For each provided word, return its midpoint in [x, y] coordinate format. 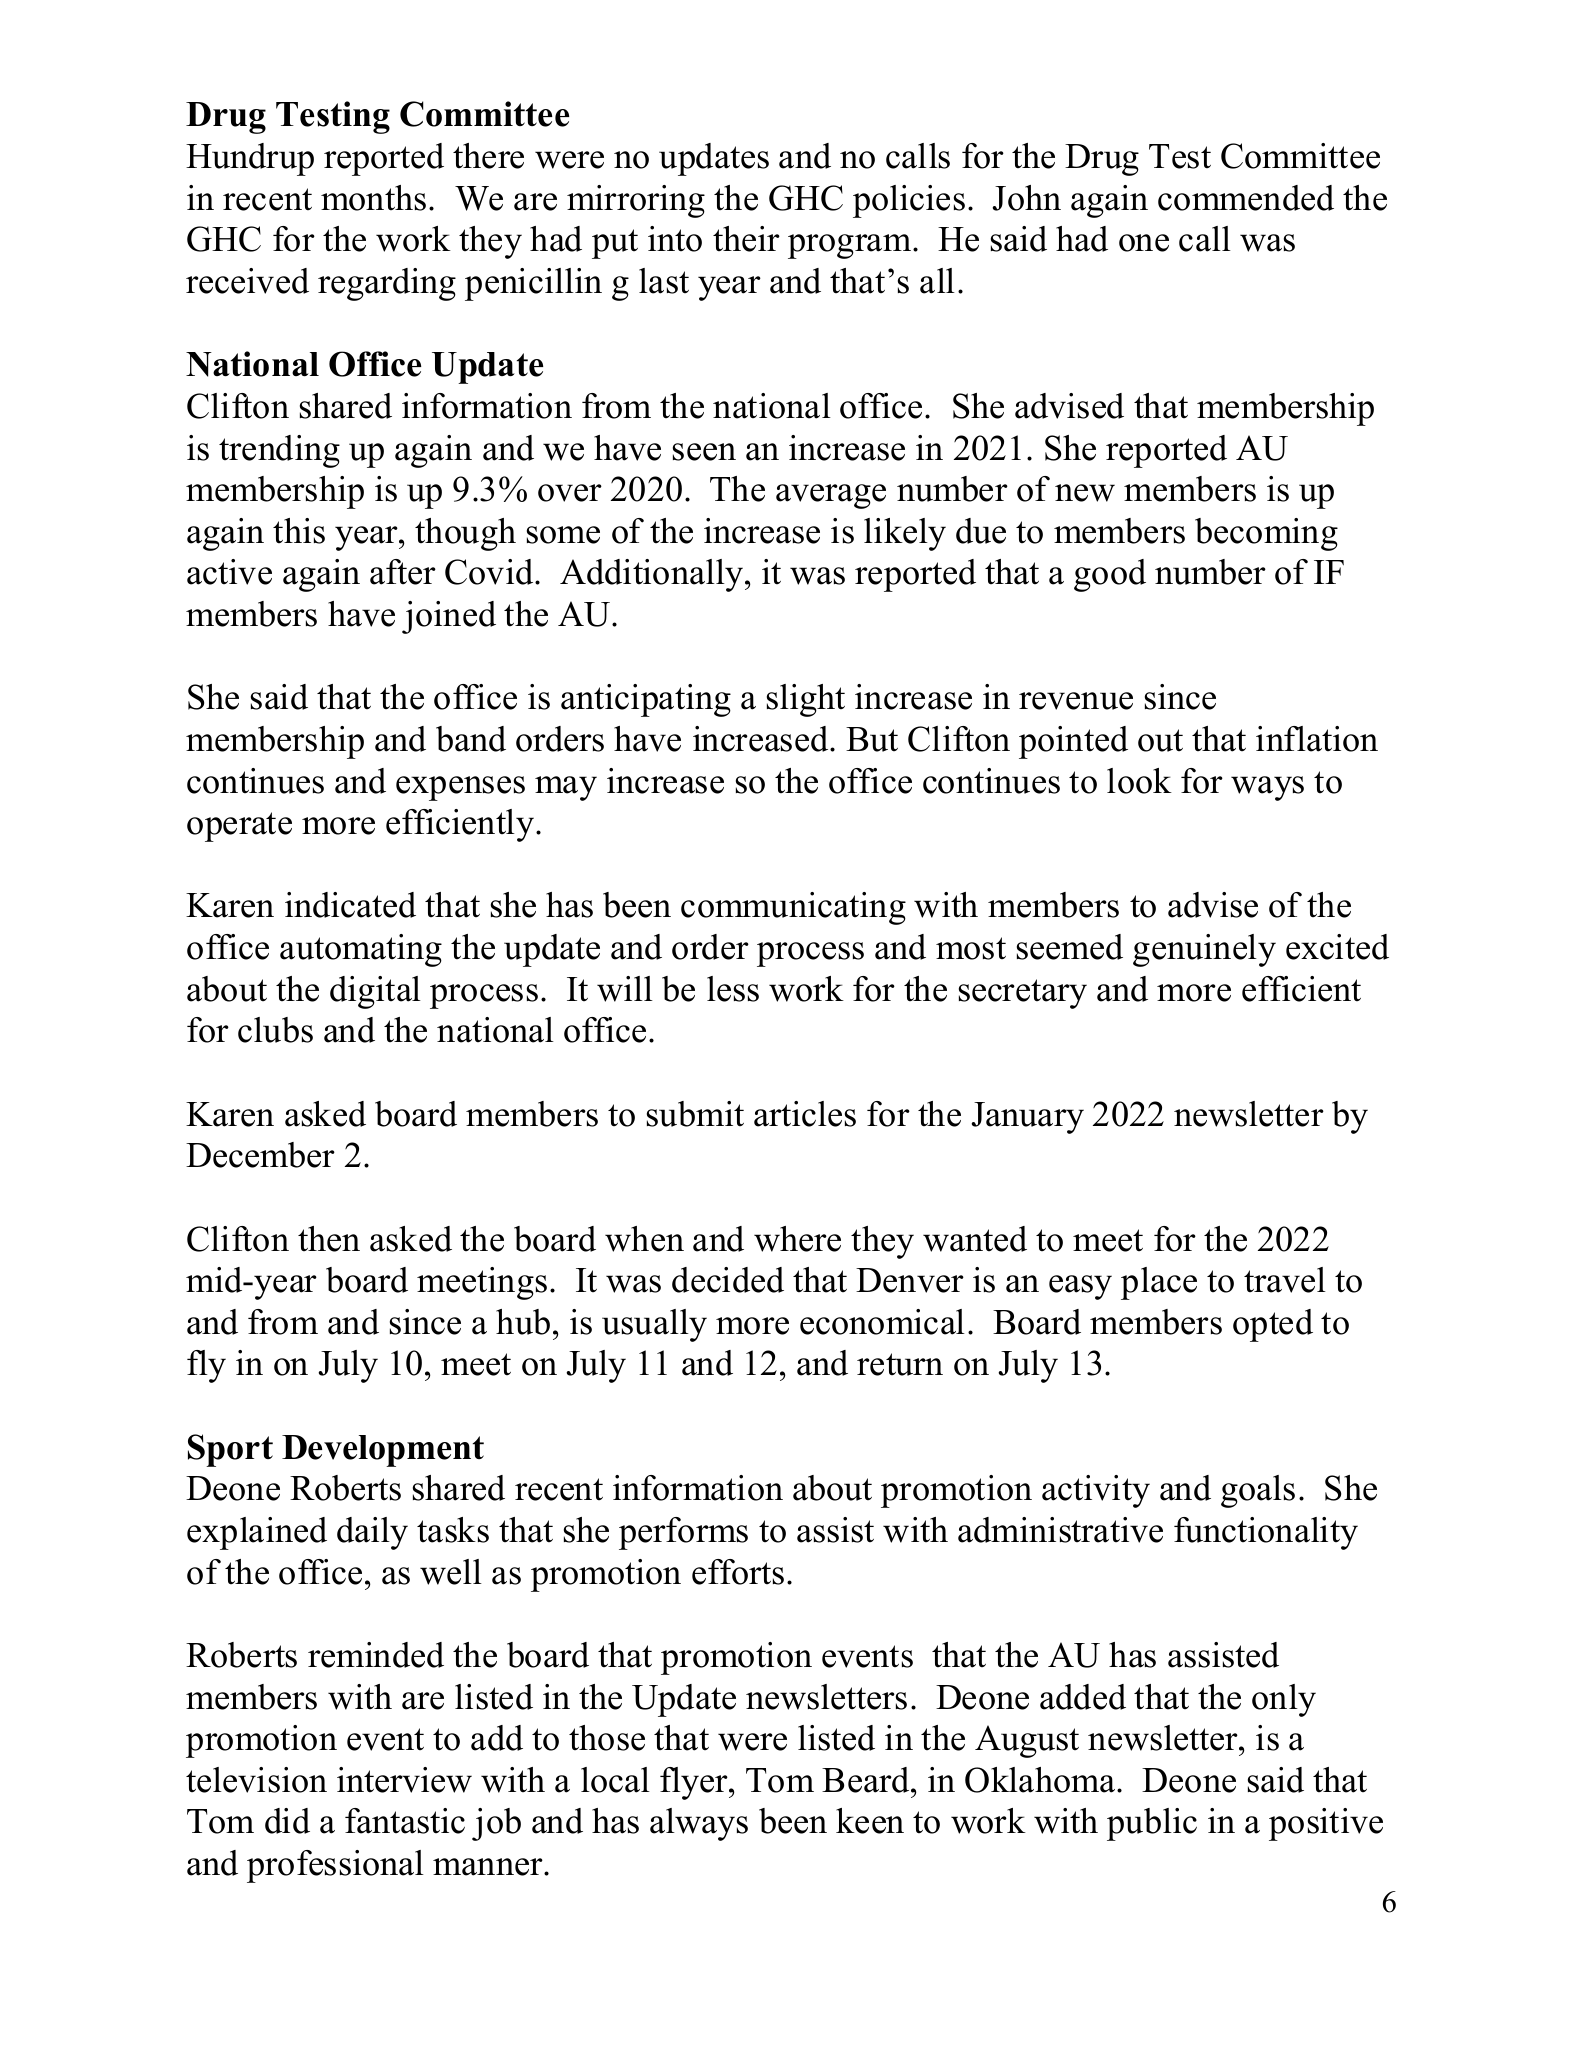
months [373, 198]
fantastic [405, 1821]
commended [1246, 198]
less [733, 989]
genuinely [1204, 950]
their [746, 239]
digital [375, 992]
